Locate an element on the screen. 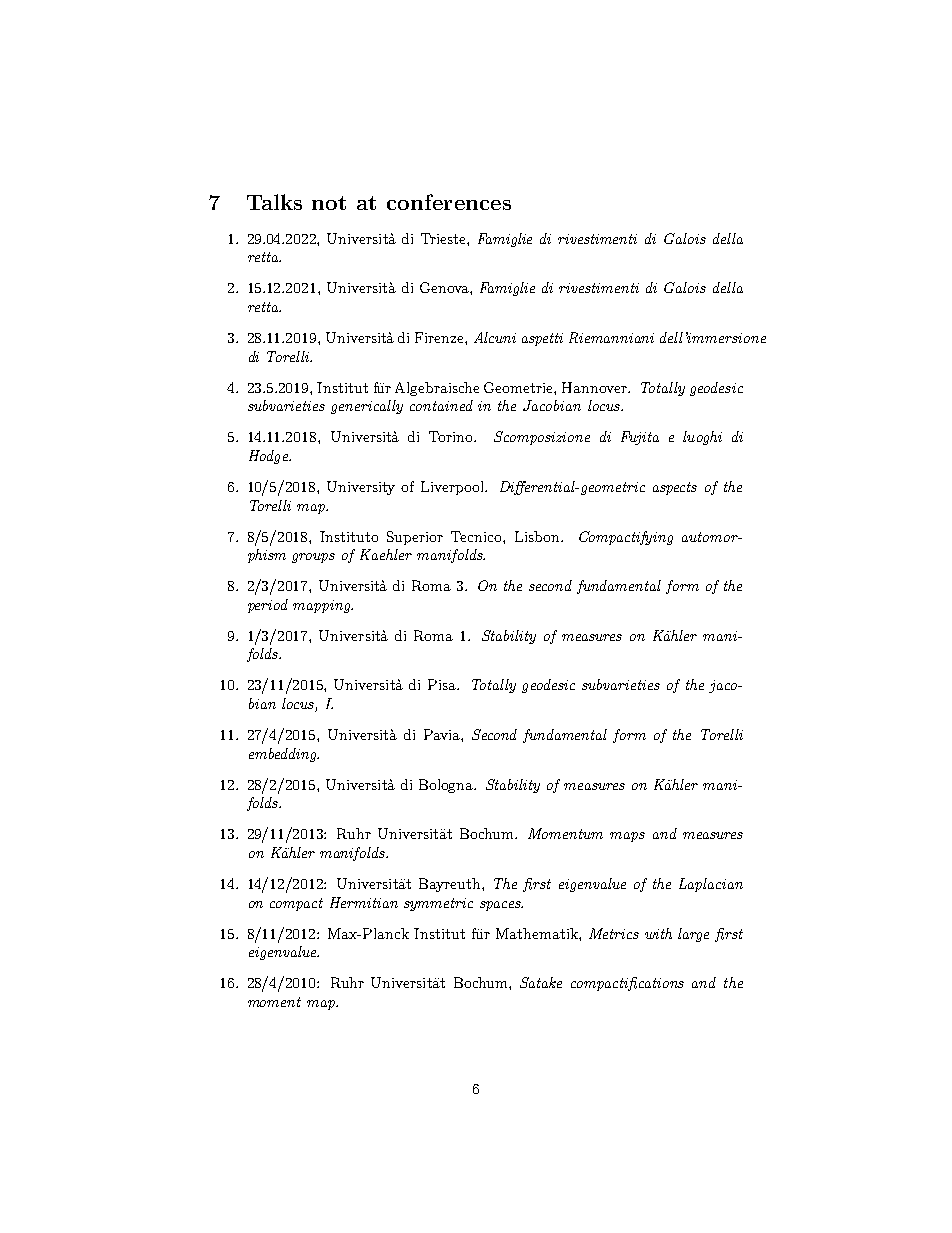  Hermitian is located at coordinates (364, 902).
